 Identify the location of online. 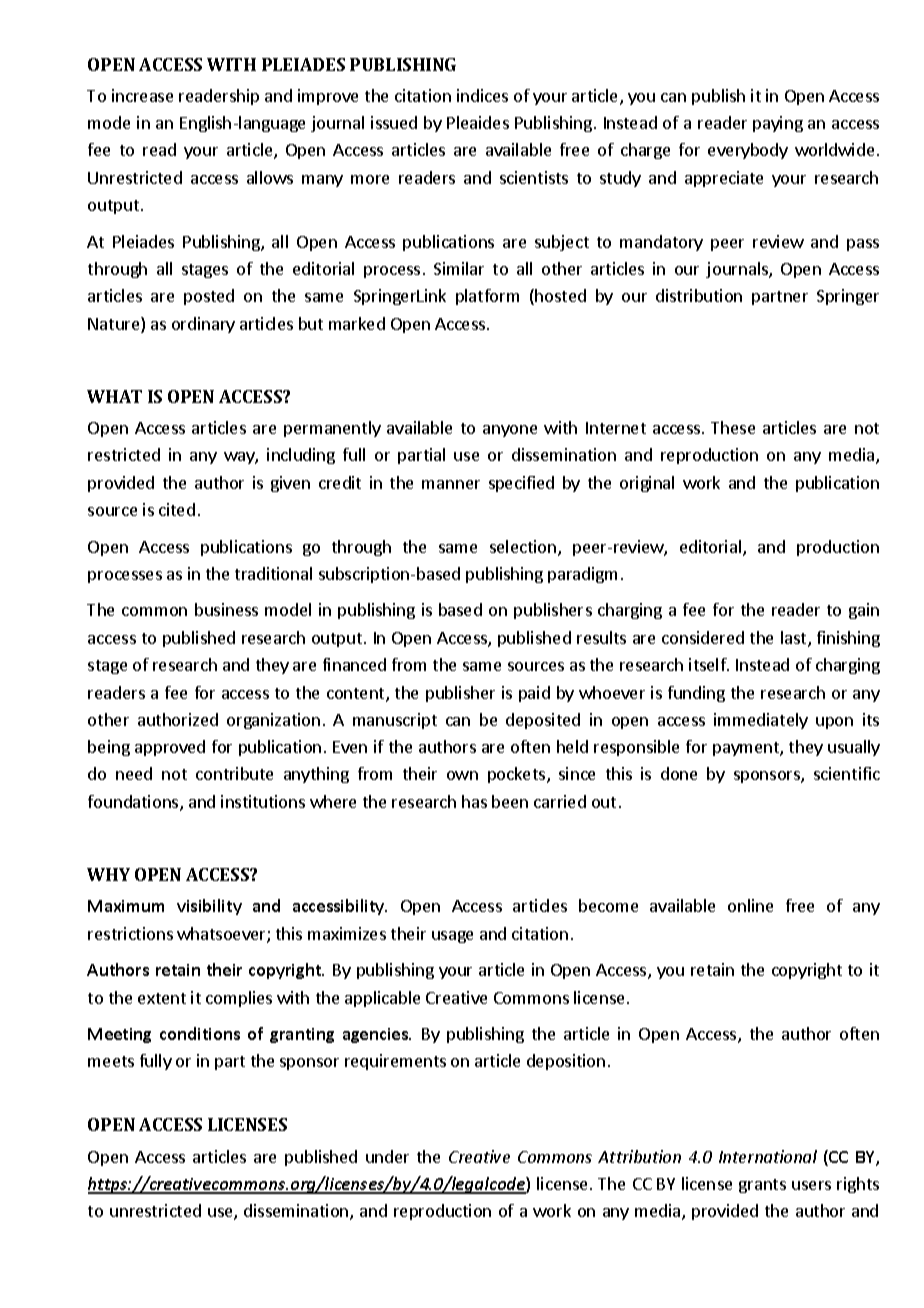
(750, 905).
